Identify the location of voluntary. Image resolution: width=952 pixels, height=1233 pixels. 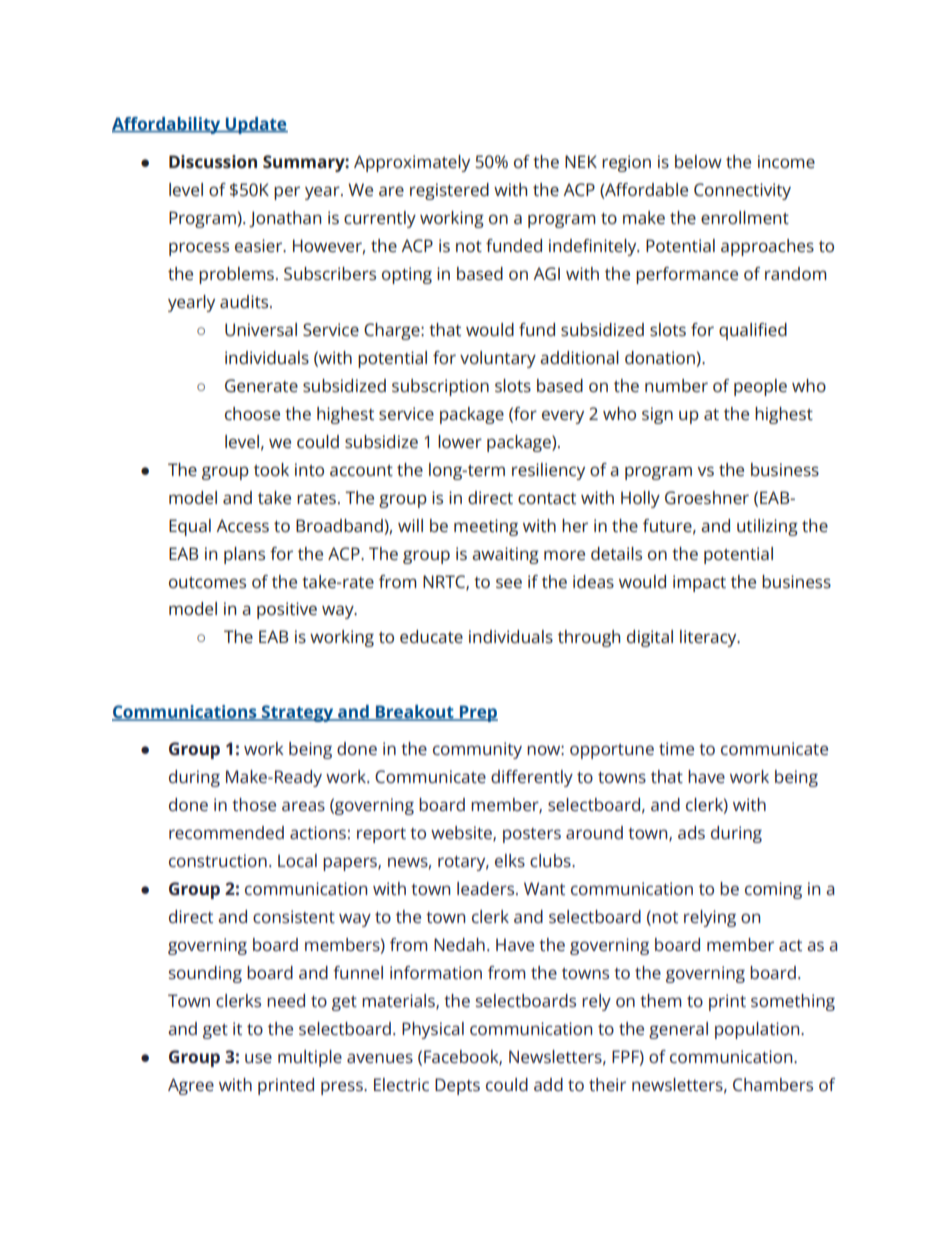
(498, 359).
